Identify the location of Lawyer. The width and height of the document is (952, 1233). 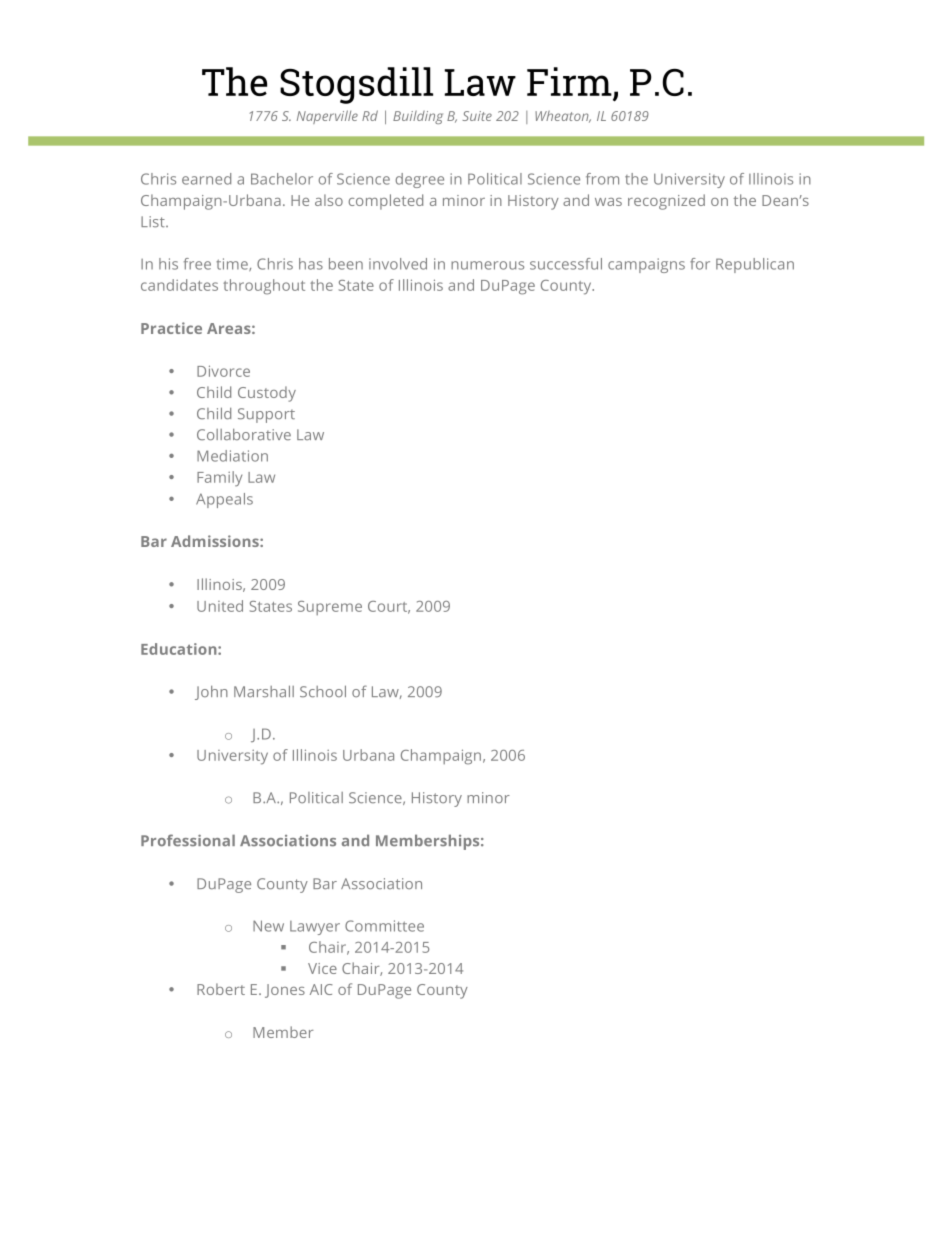
(315, 928).
